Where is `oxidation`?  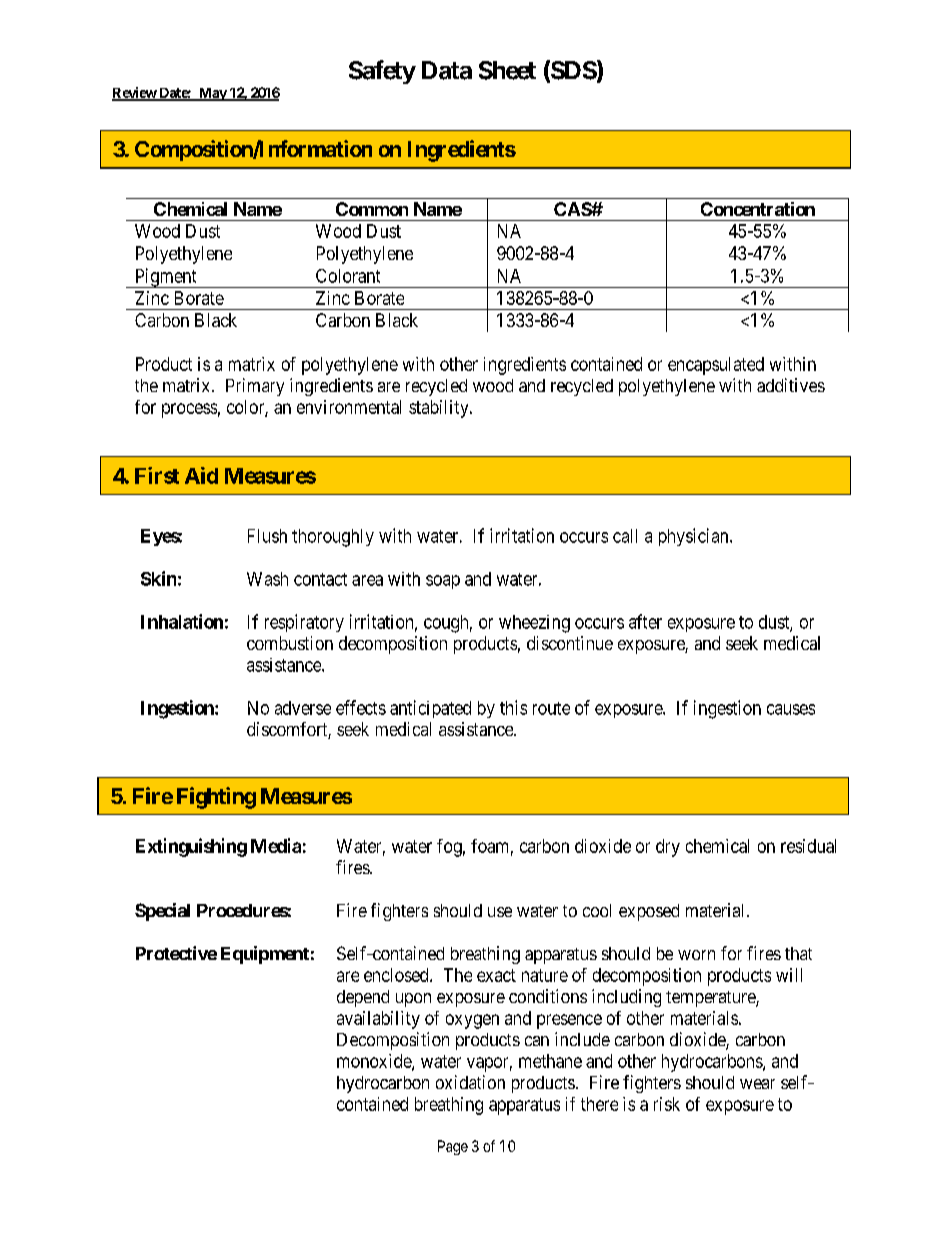
oxidation is located at coordinates (470, 1082).
